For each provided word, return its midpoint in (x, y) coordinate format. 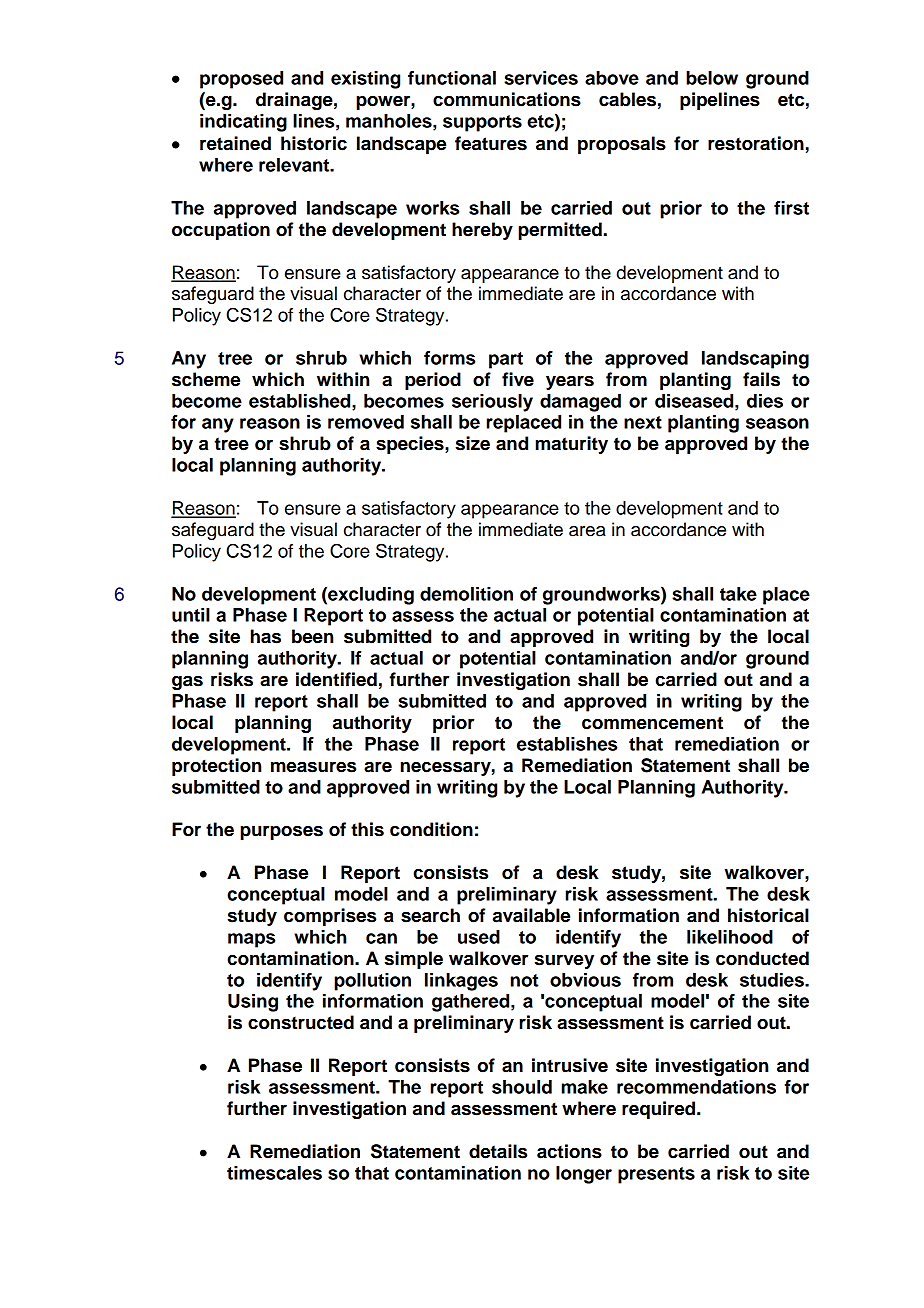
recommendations (696, 1087)
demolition (466, 594)
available (531, 915)
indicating (243, 123)
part (506, 360)
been (312, 636)
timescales (274, 1173)
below (712, 78)
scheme (206, 379)
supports (482, 123)
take (738, 594)
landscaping (755, 360)
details (498, 1151)
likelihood (730, 937)
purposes (281, 833)
